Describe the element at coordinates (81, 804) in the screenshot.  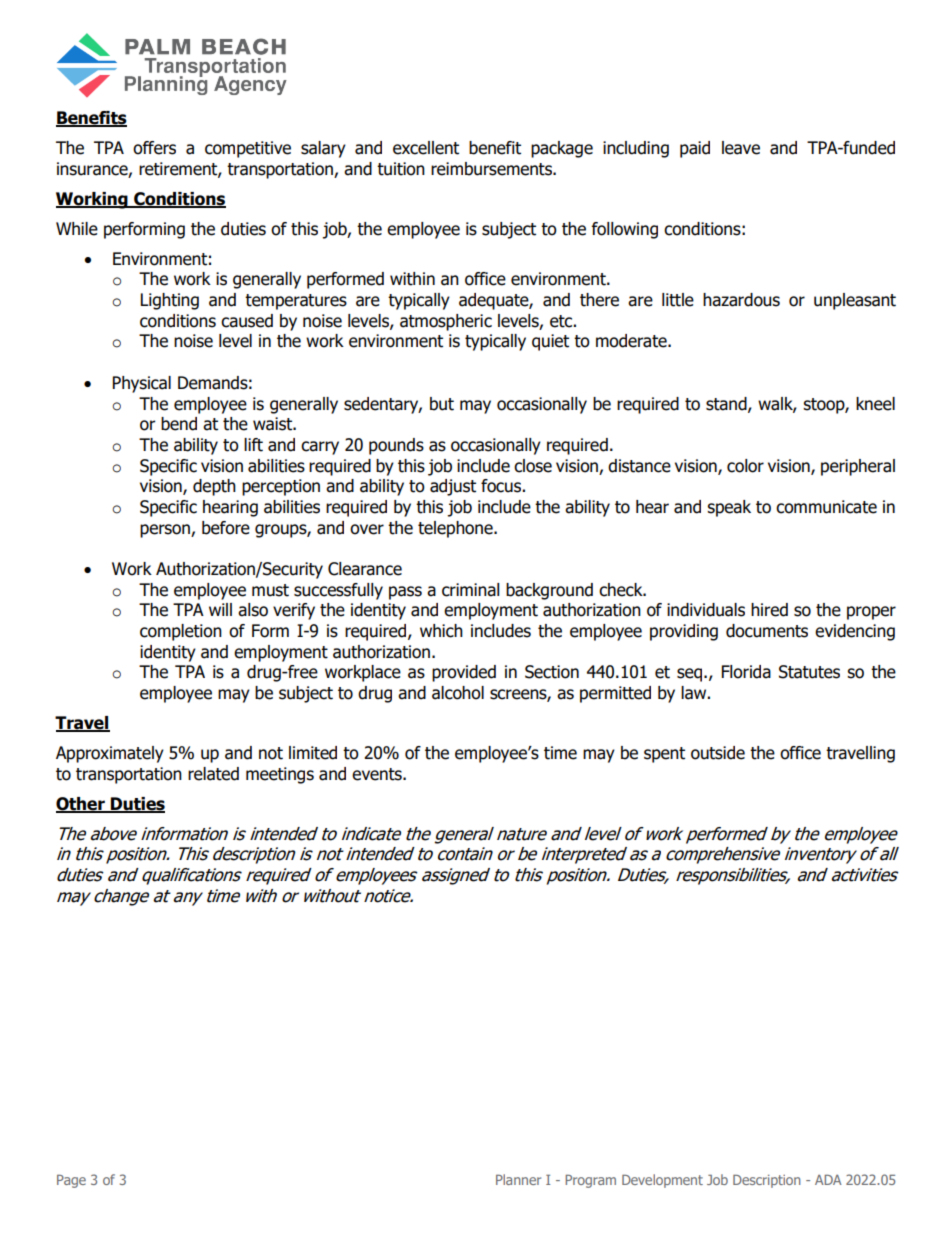
I see `Other` at that location.
